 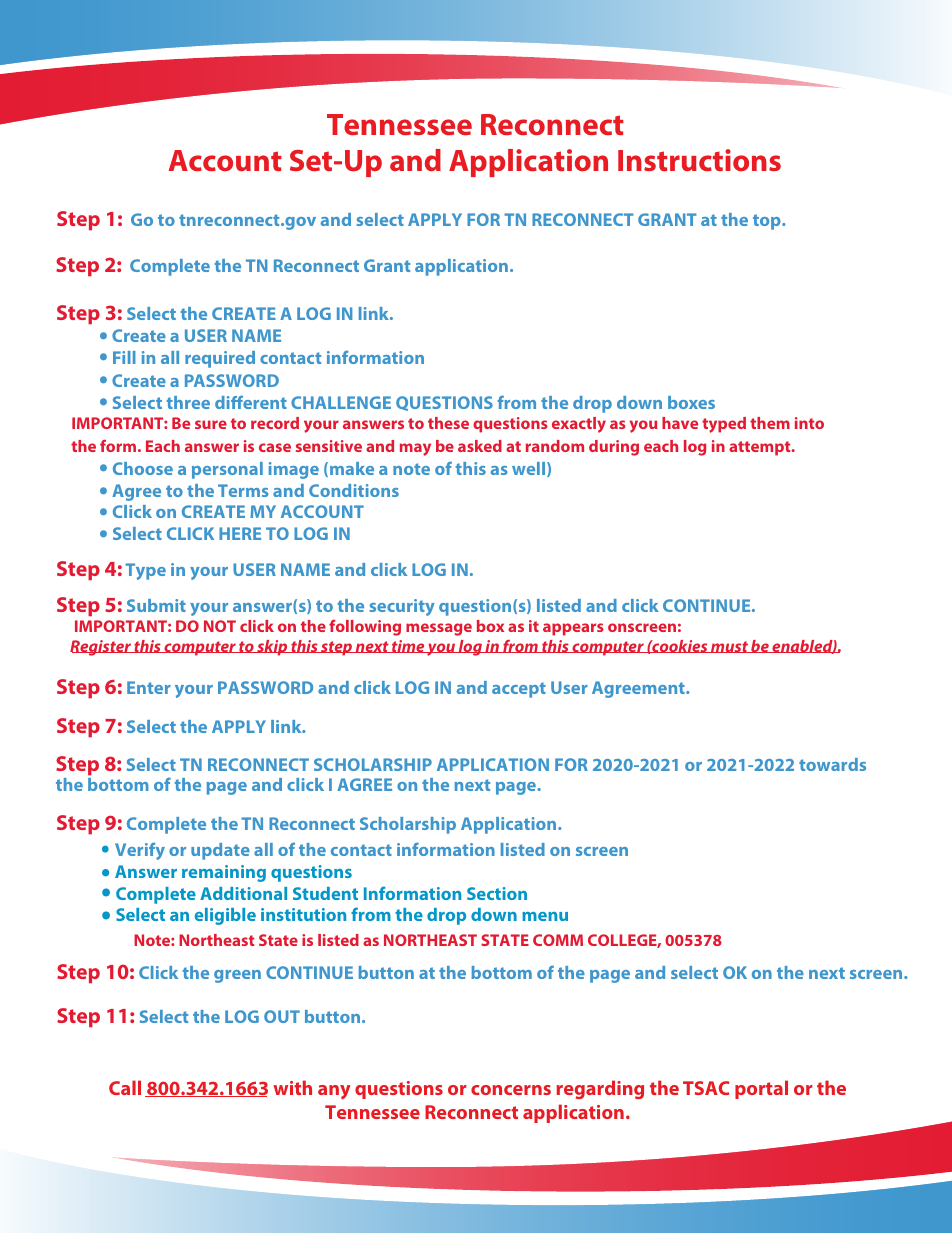 I want to click on required, so click(x=220, y=359).
